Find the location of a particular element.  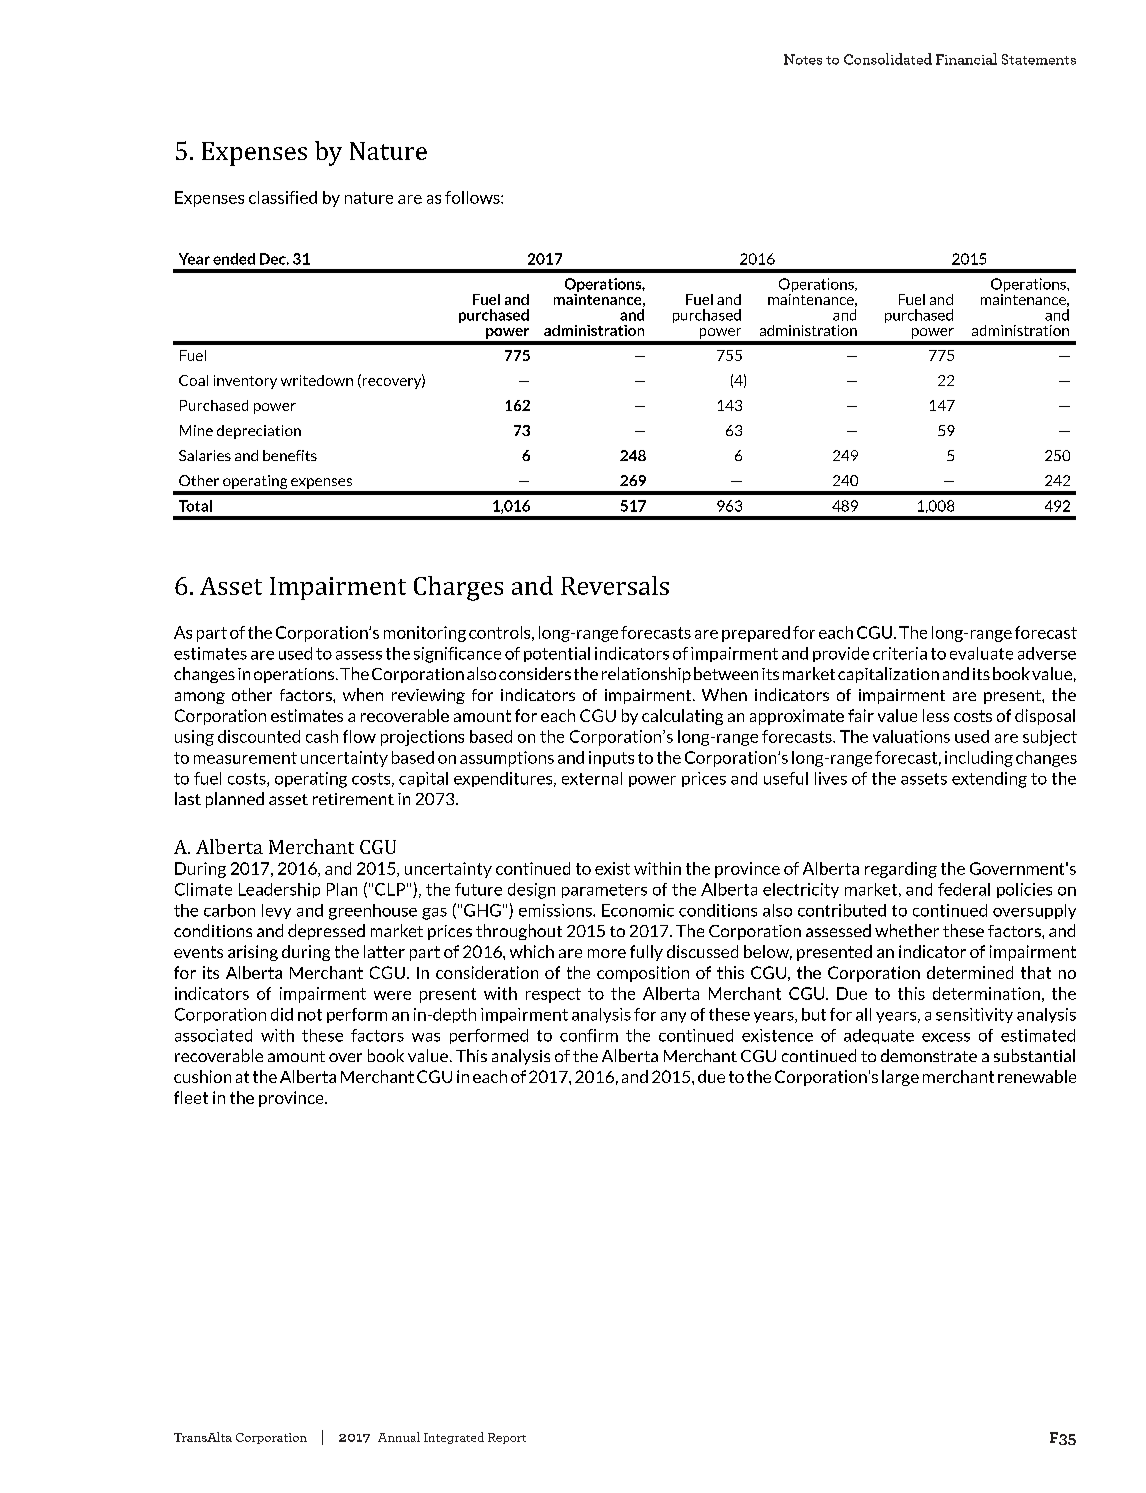

classified is located at coordinates (283, 197).
